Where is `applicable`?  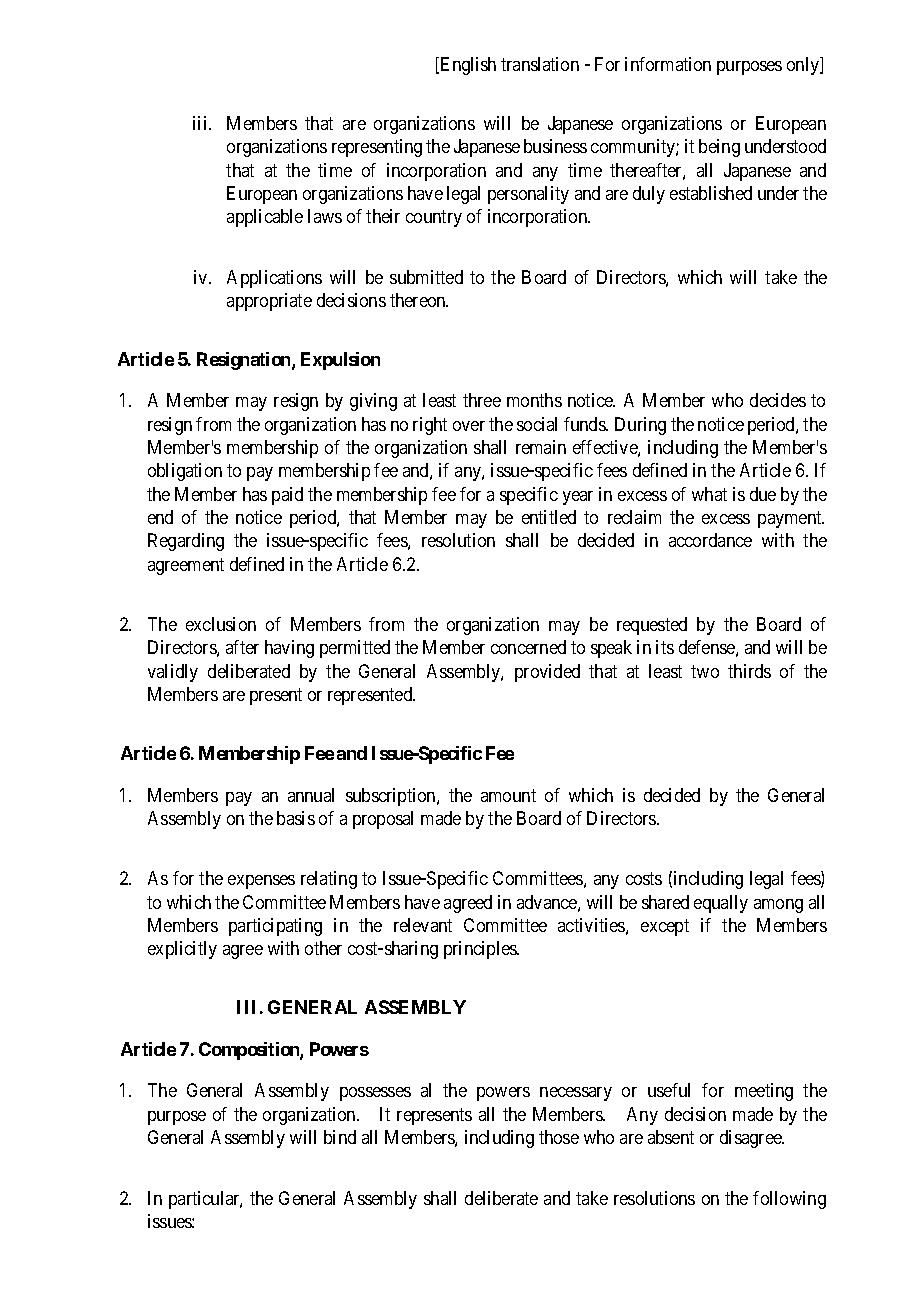 applicable is located at coordinates (265, 218).
